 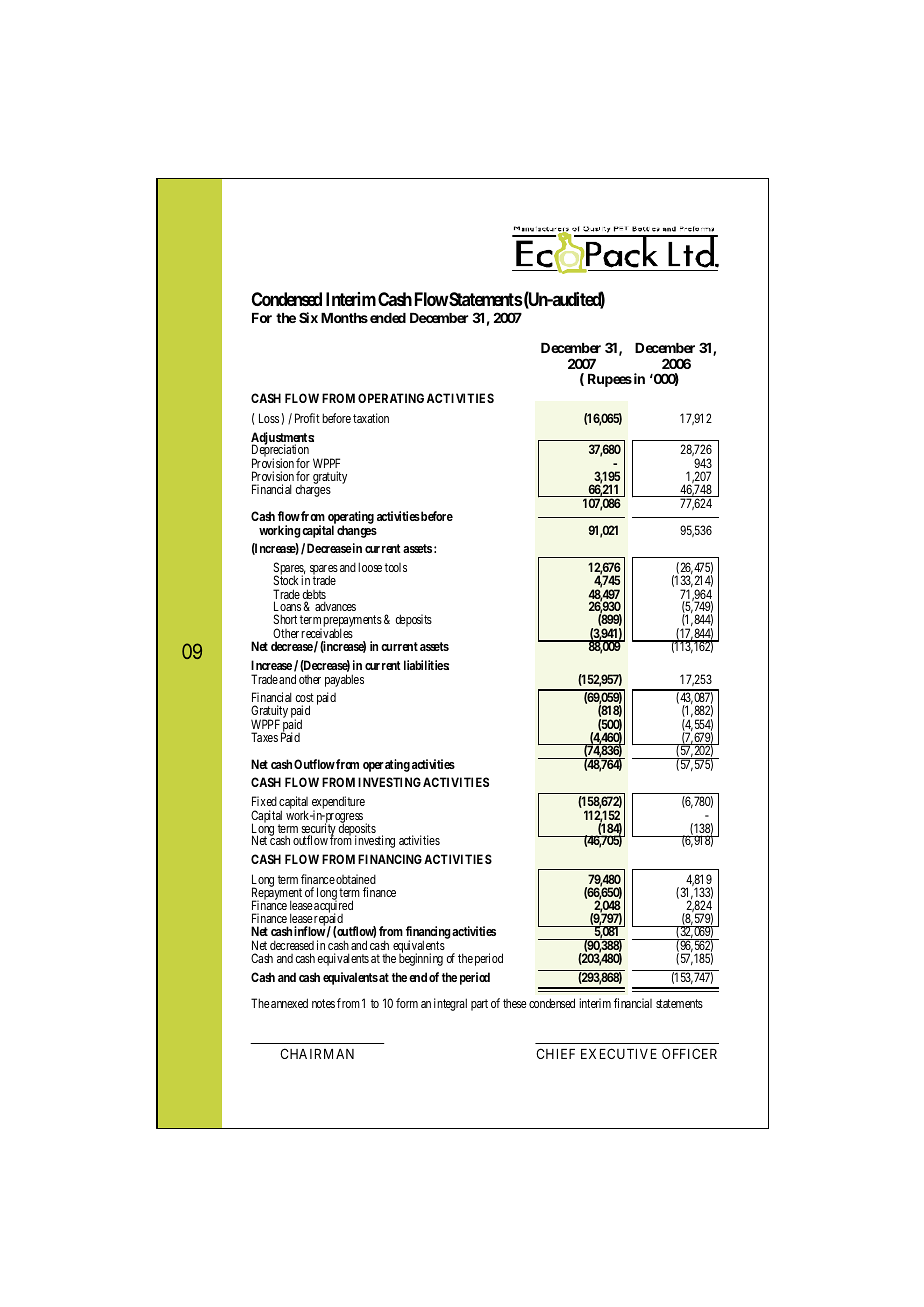 What do you see at coordinates (610, 380) in the document?
I see `Rupees` at bounding box center [610, 380].
